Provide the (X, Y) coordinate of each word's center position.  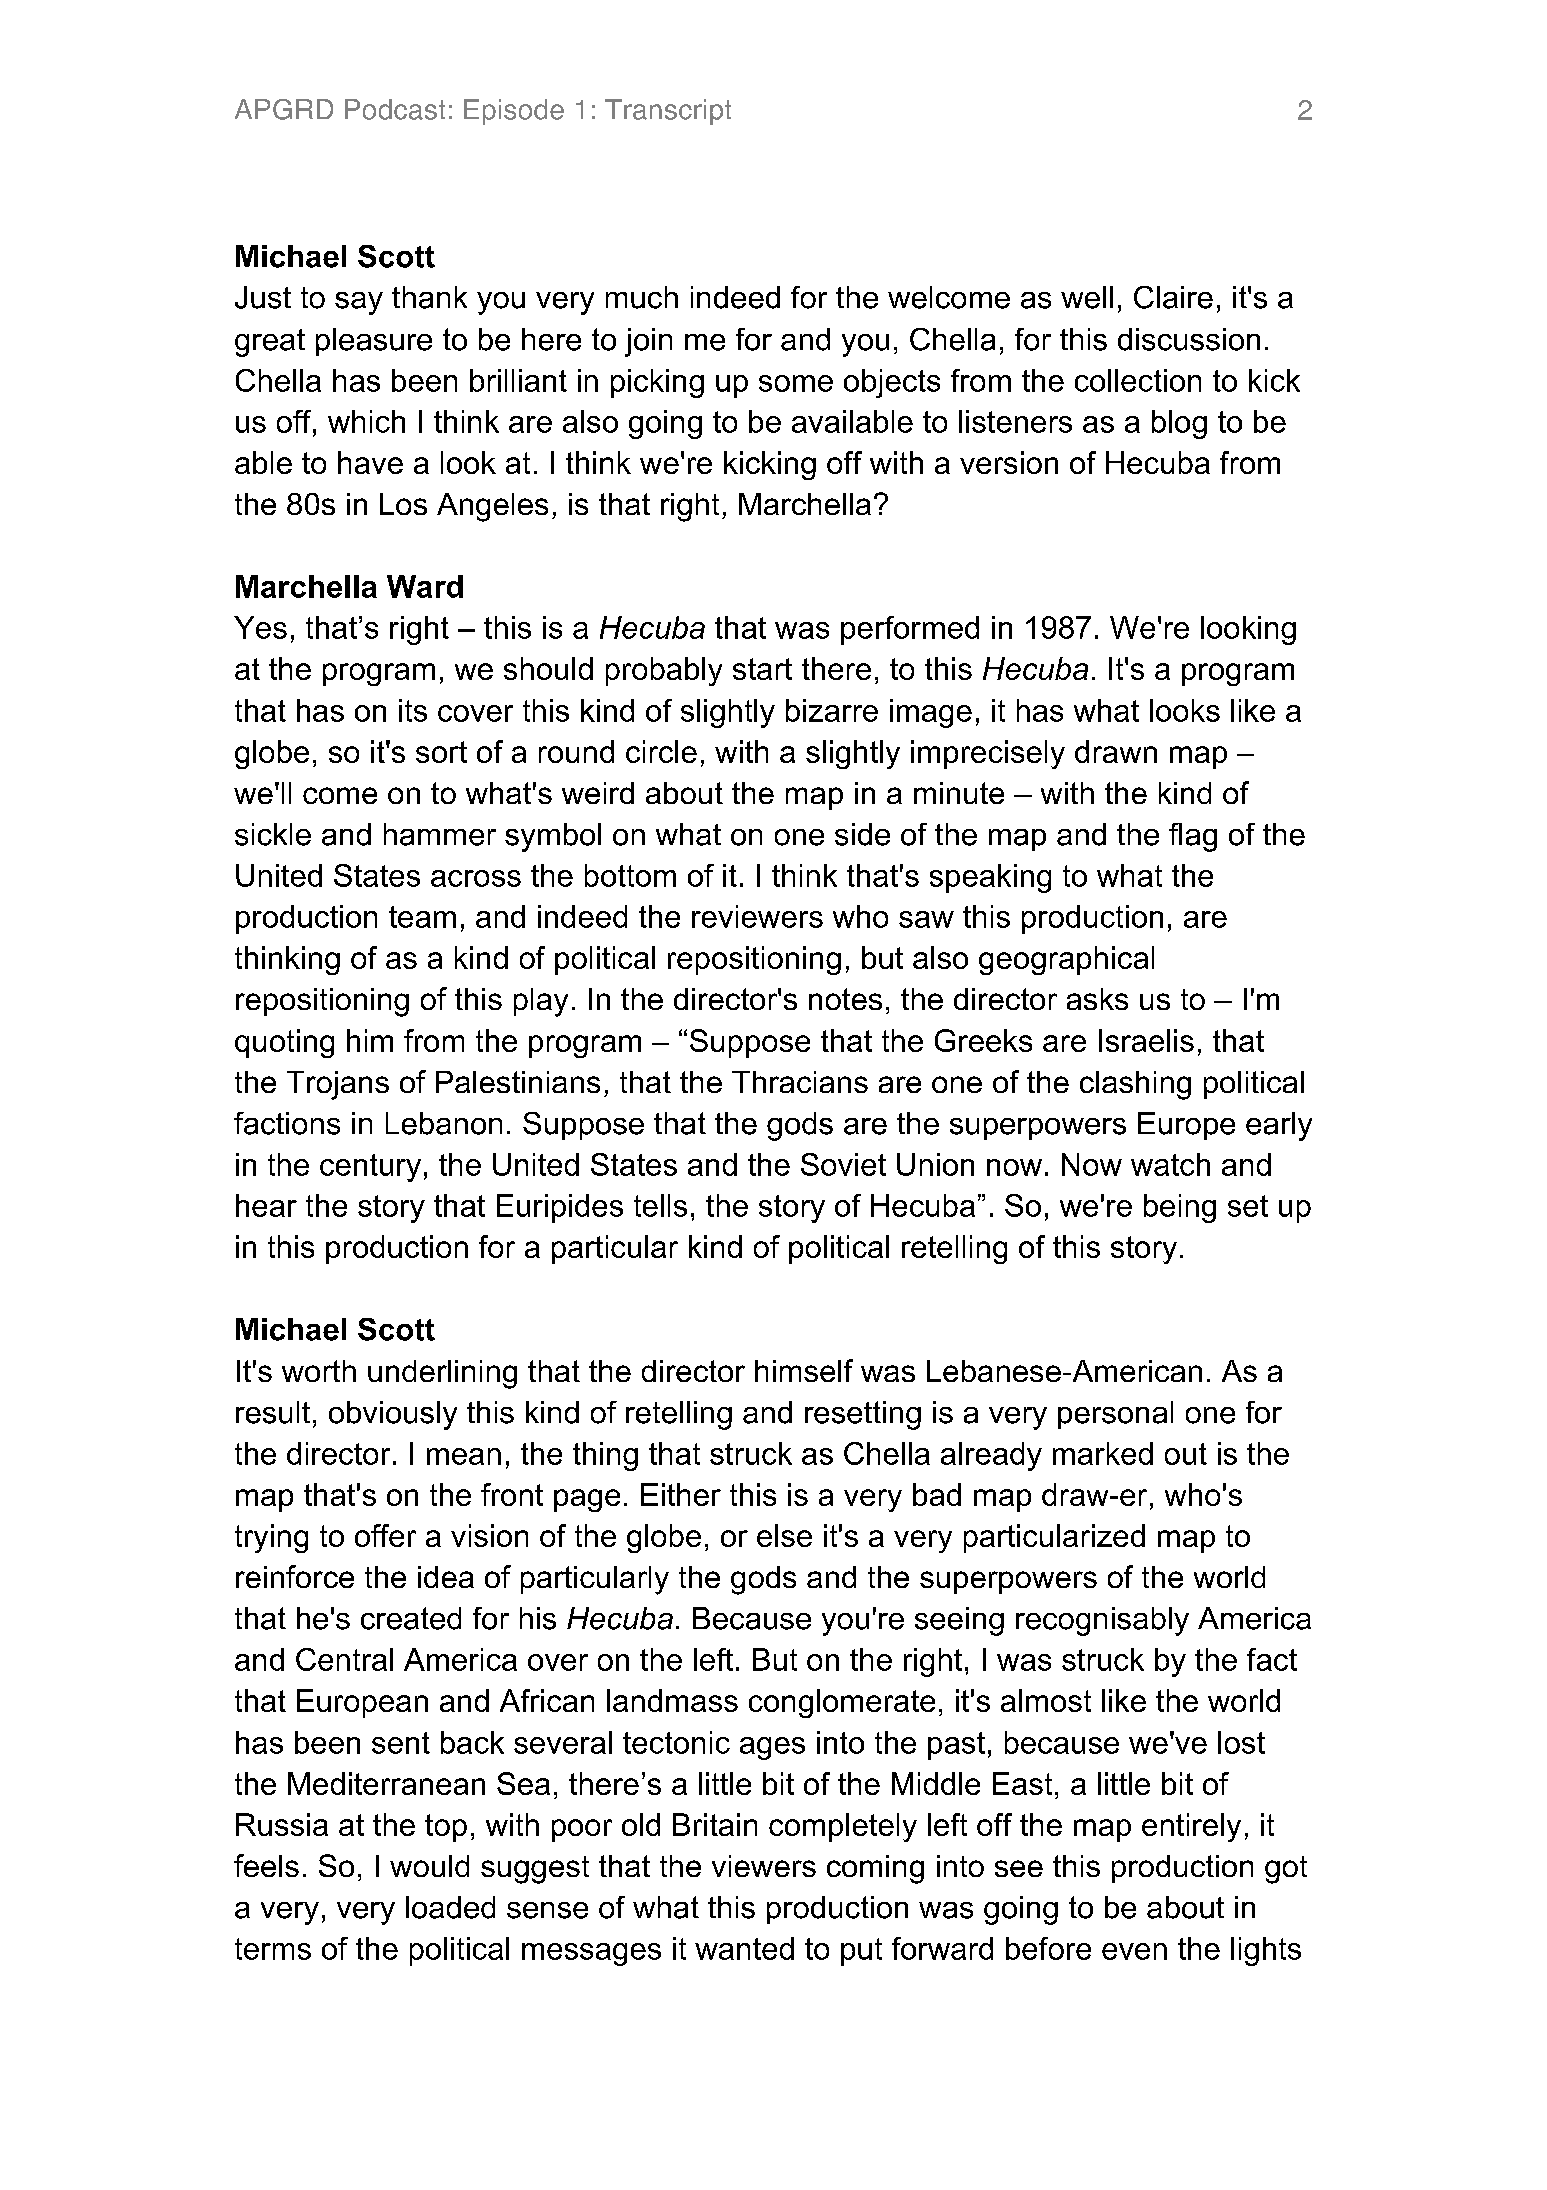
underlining (442, 1374)
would (429, 1866)
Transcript (668, 112)
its (413, 710)
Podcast (395, 109)
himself (804, 1370)
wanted (744, 1948)
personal (1115, 1415)
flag (1193, 837)
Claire (1173, 297)
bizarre (832, 710)
